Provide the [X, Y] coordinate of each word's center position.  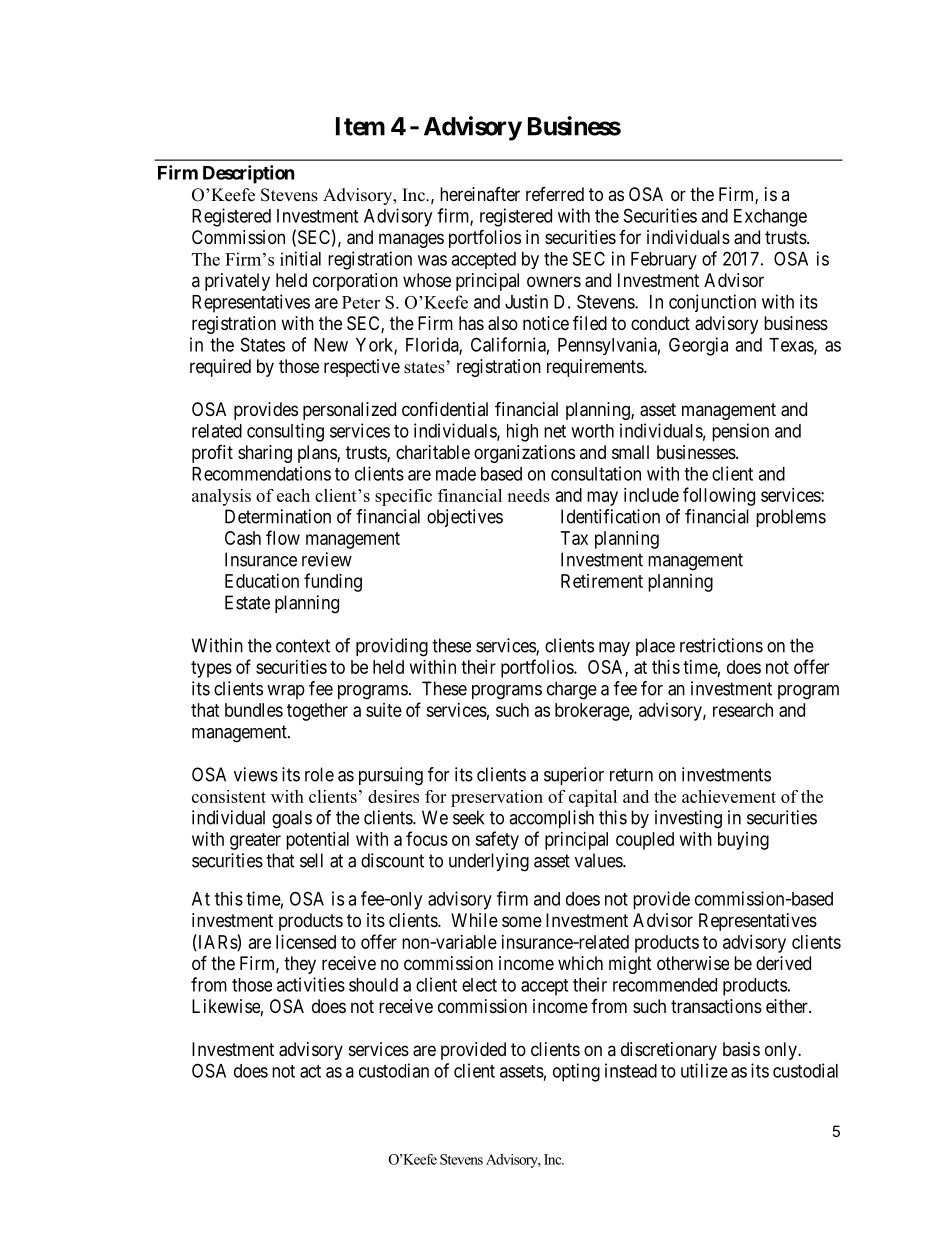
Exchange [770, 218]
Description [249, 174]
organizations [524, 454]
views [256, 774]
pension [740, 432]
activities [311, 984]
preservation [497, 798]
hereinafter [480, 194]
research [743, 710]
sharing [265, 454]
